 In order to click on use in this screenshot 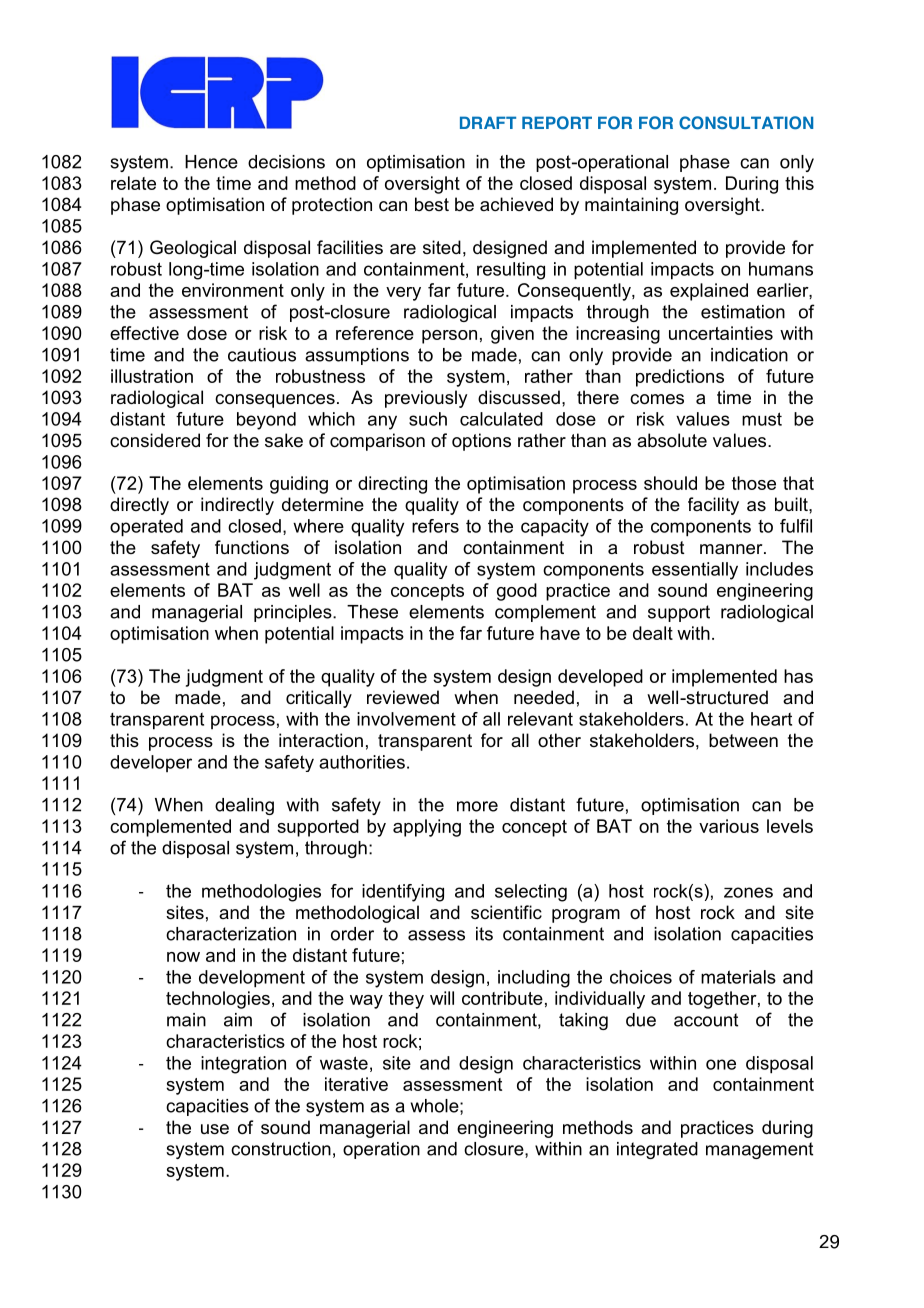, I will do `click(215, 1129)`.
